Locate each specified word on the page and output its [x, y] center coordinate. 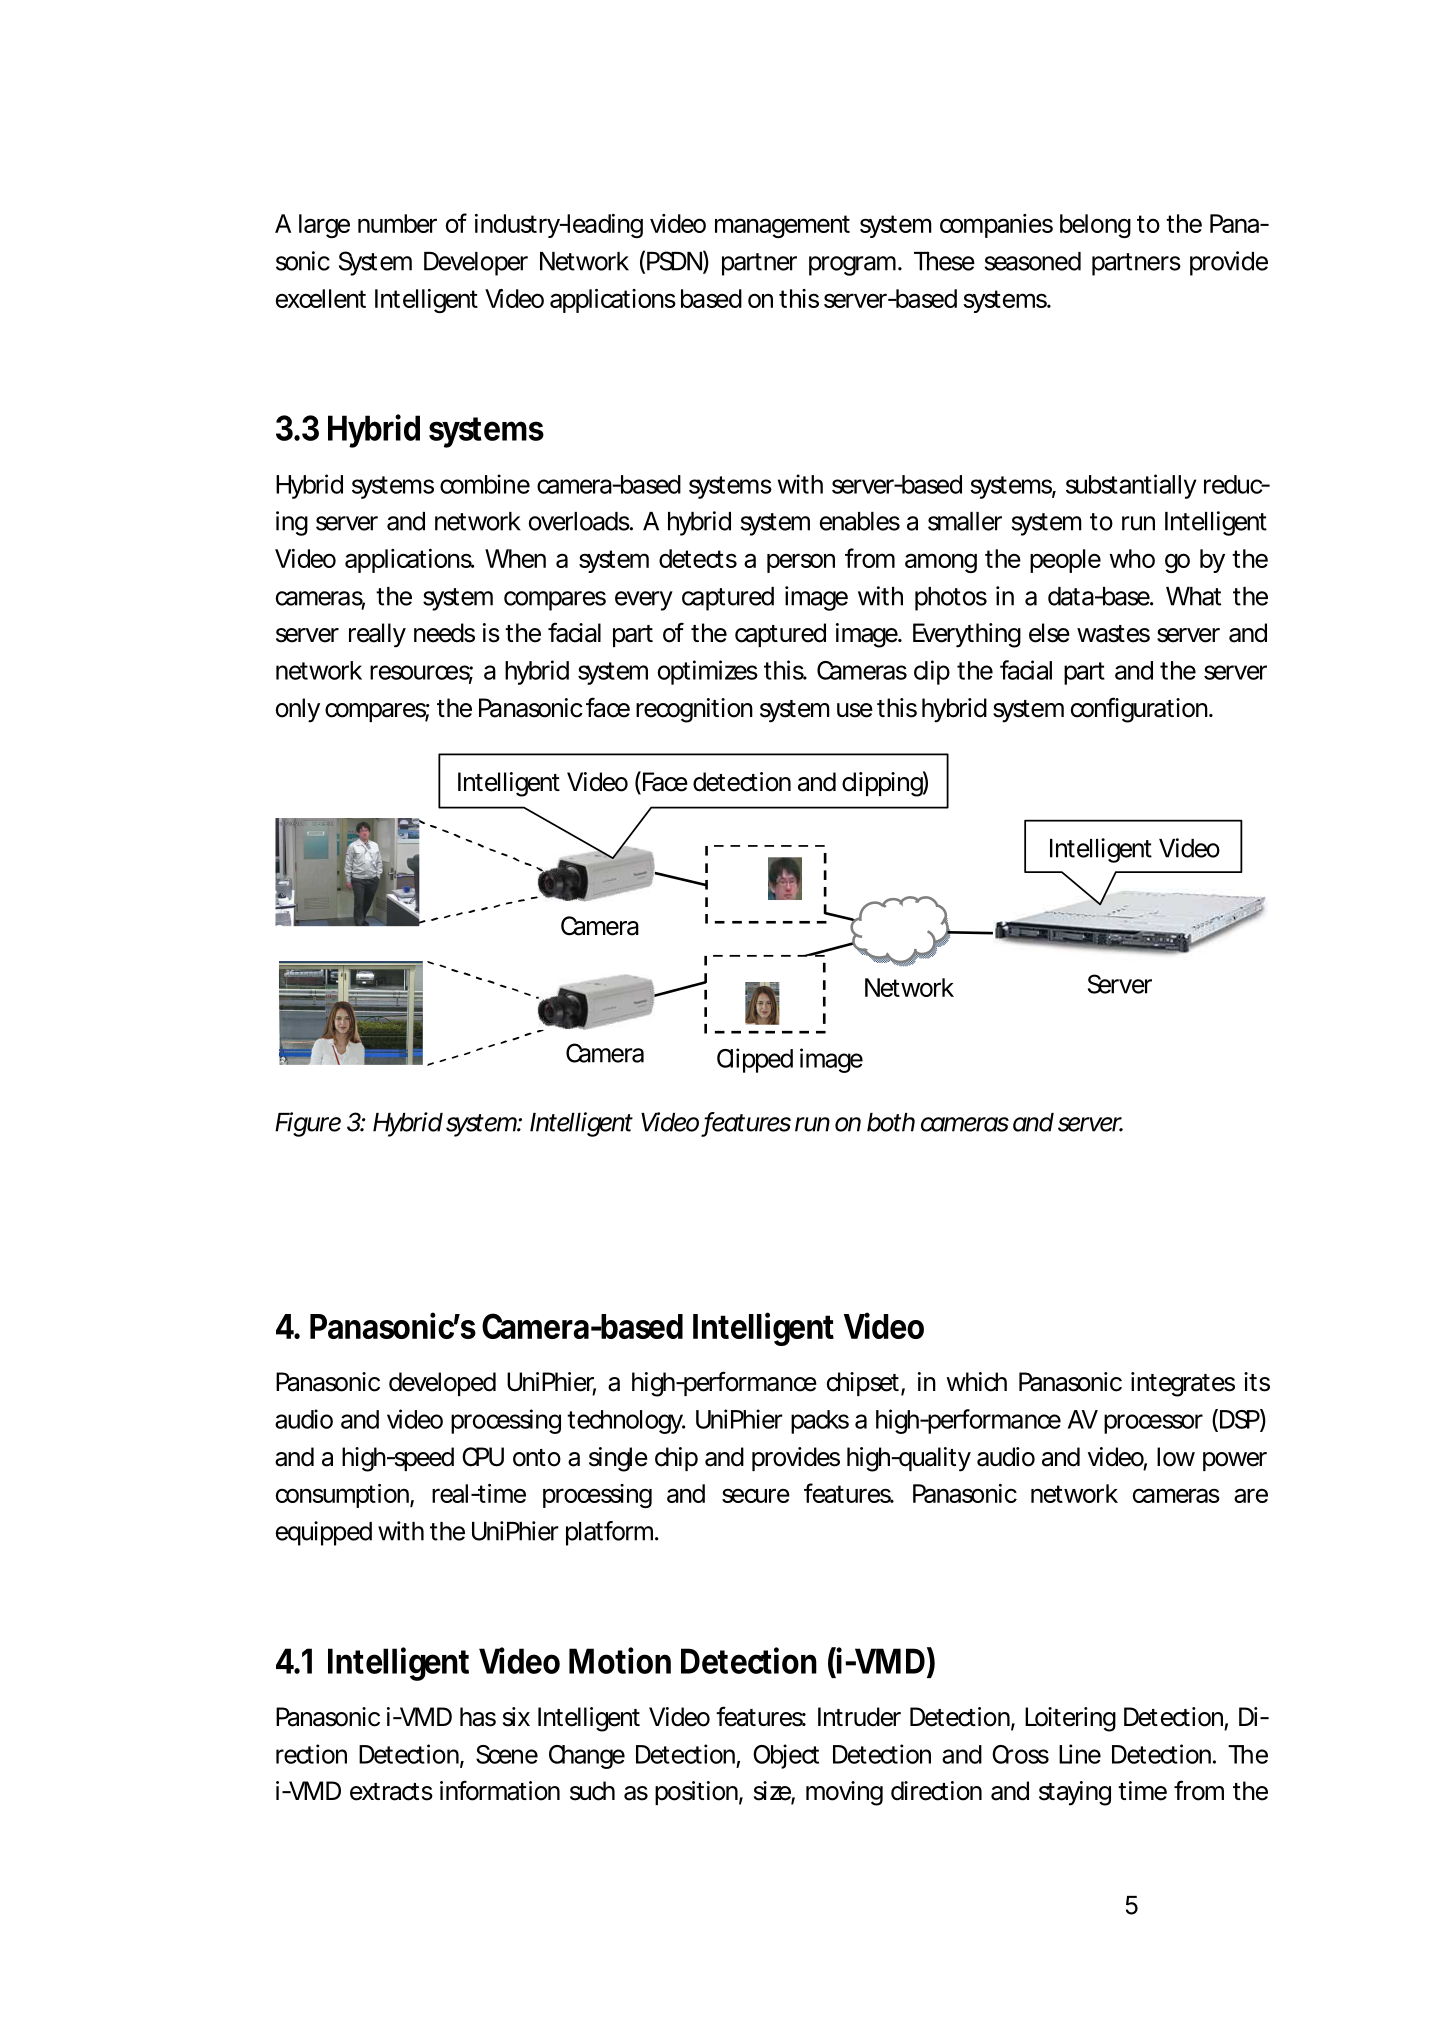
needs [444, 633]
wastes [1113, 634]
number [397, 223]
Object [786, 1756]
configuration [1139, 710]
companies [996, 226]
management [782, 226]
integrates [1183, 1384]
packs [820, 1422]
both [891, 1122]
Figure [308, 1124]
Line [1080, 1754]
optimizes [708, 672]
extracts [391, 1792]
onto [537, 1458]
